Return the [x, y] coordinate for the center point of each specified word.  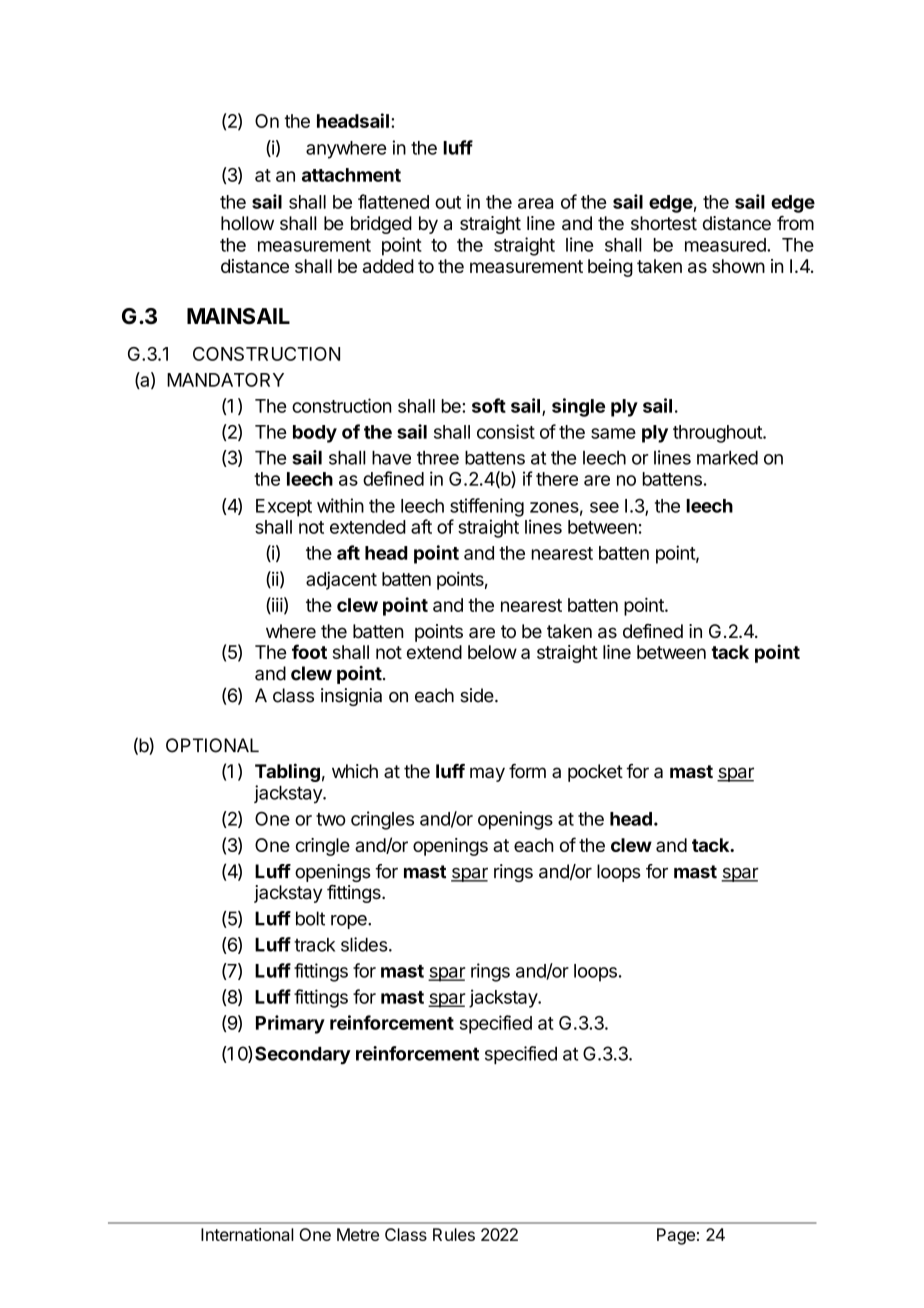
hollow [247, 223]
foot [309, 651]
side [477, 695]
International [247, 1234]
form [527, 771]
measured [726, 245]
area [535, 203]
